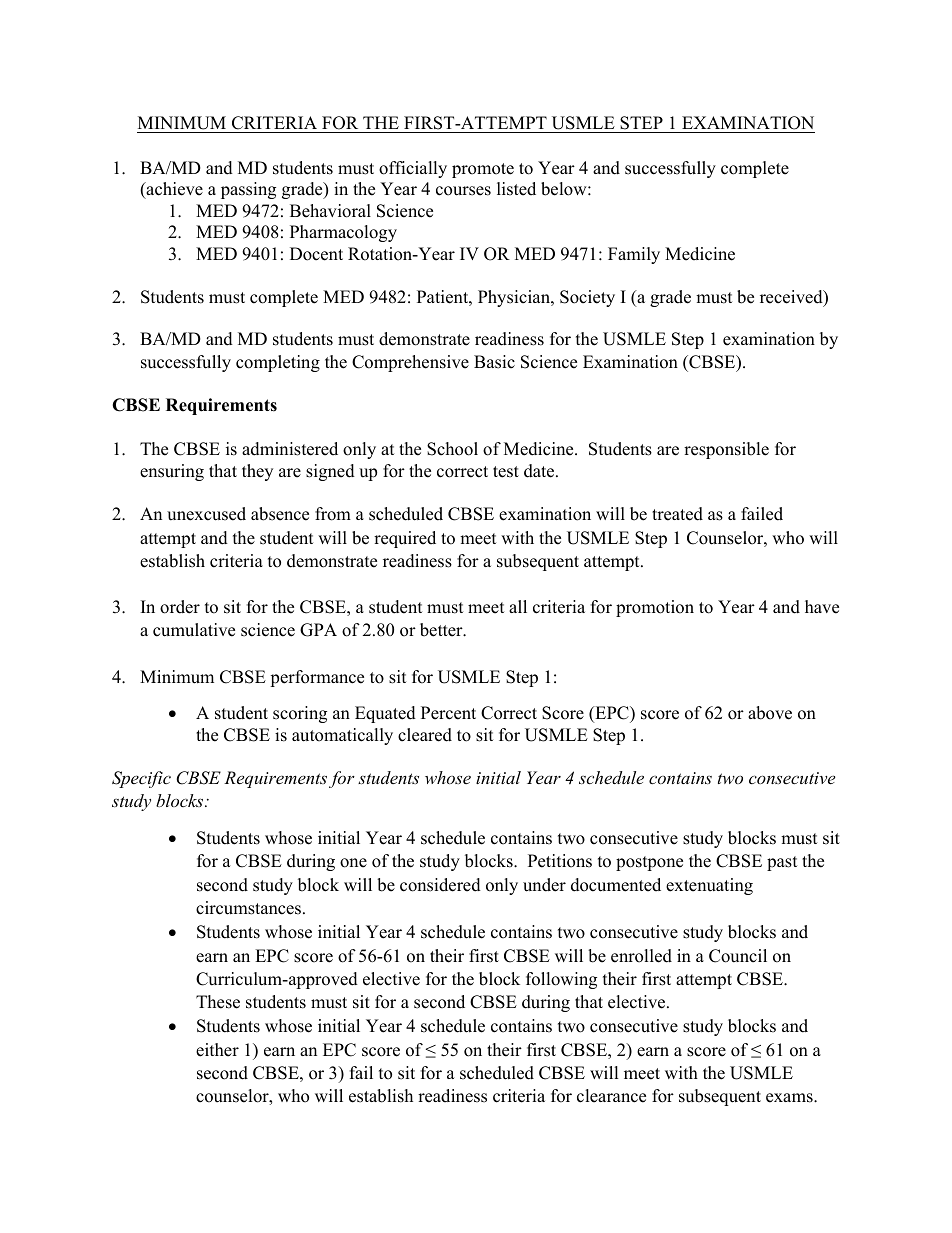  What do you see at coordinates (822, 607) in the screenshot?
I see `have` at bounding box center [822, 607].
